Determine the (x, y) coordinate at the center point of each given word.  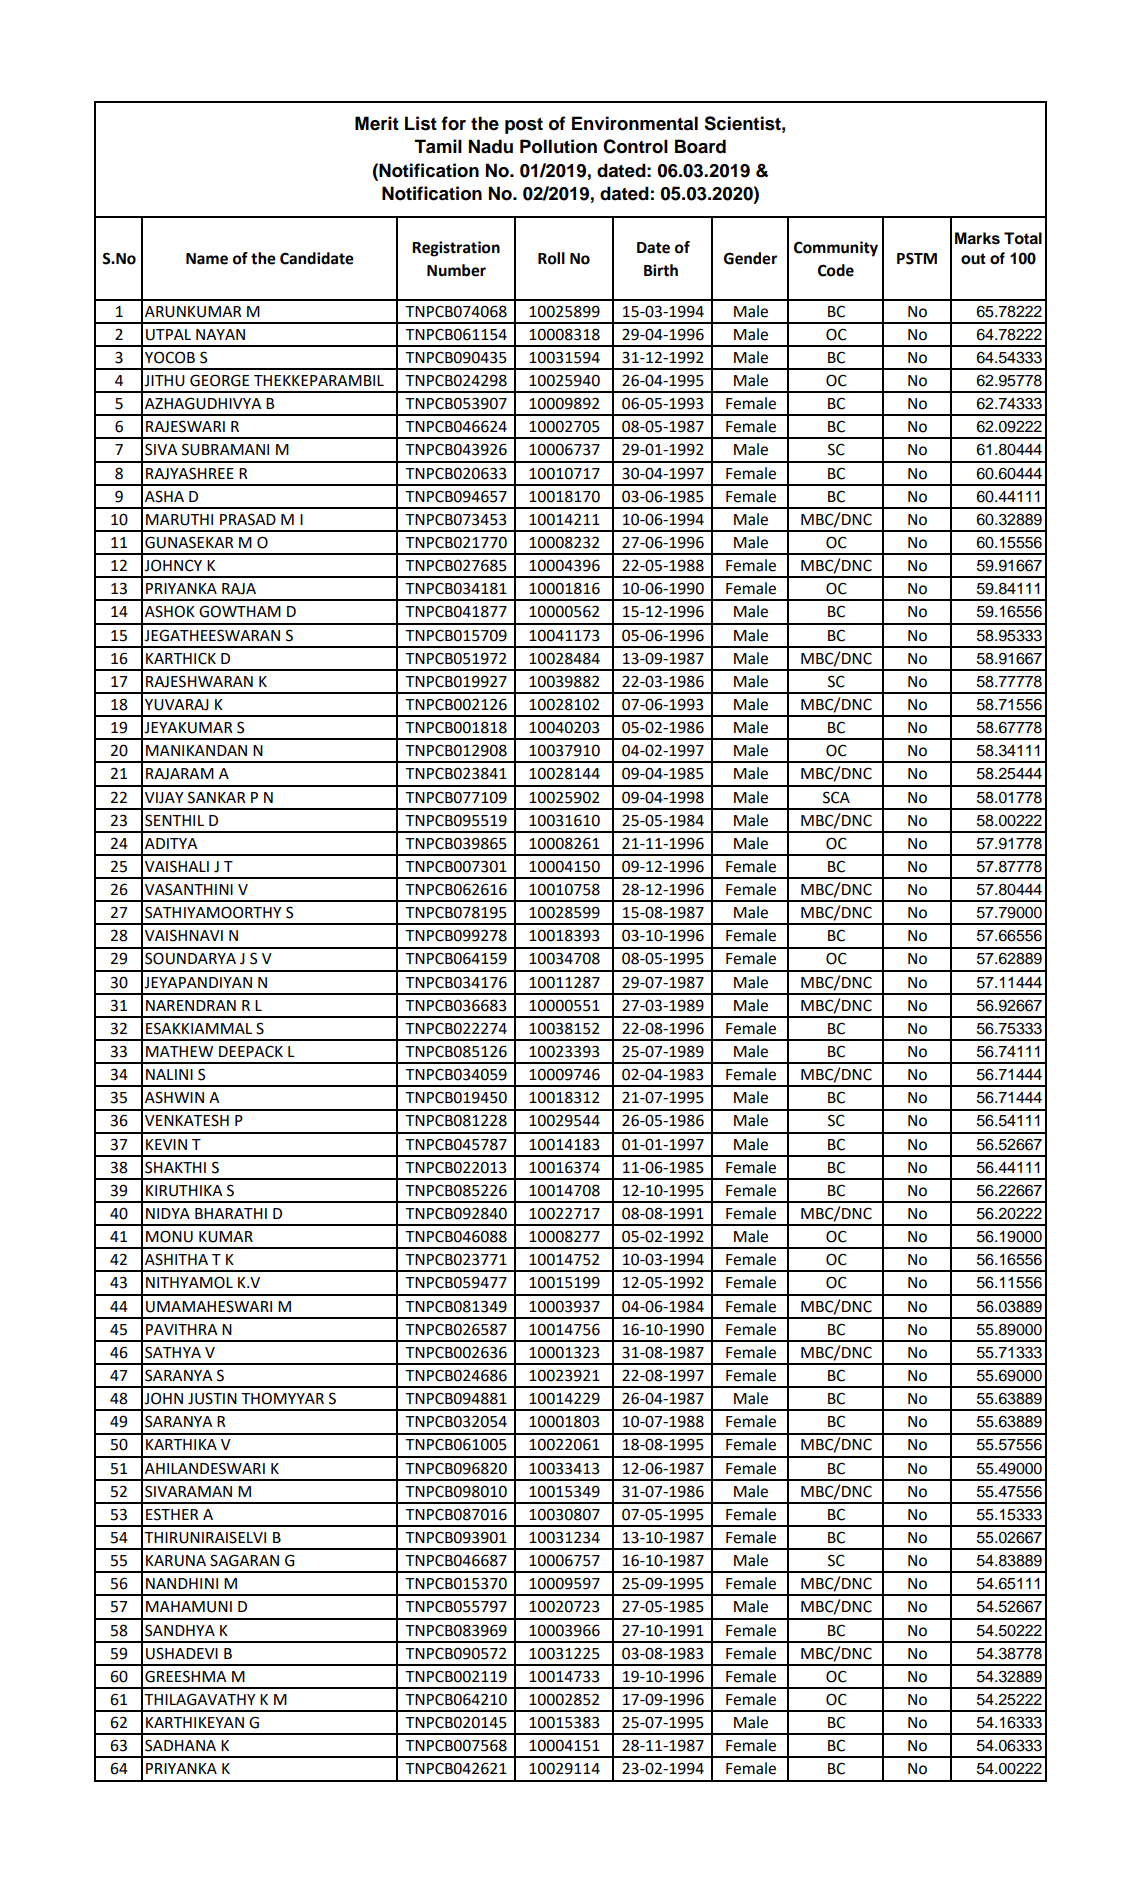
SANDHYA (180, 1630)
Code (836, 270)
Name (207, 259)
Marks (977, 238)
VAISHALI (177, 866)
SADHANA (180, 1745)
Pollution (558, 146)
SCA (836, 797)
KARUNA (176, 1561)
